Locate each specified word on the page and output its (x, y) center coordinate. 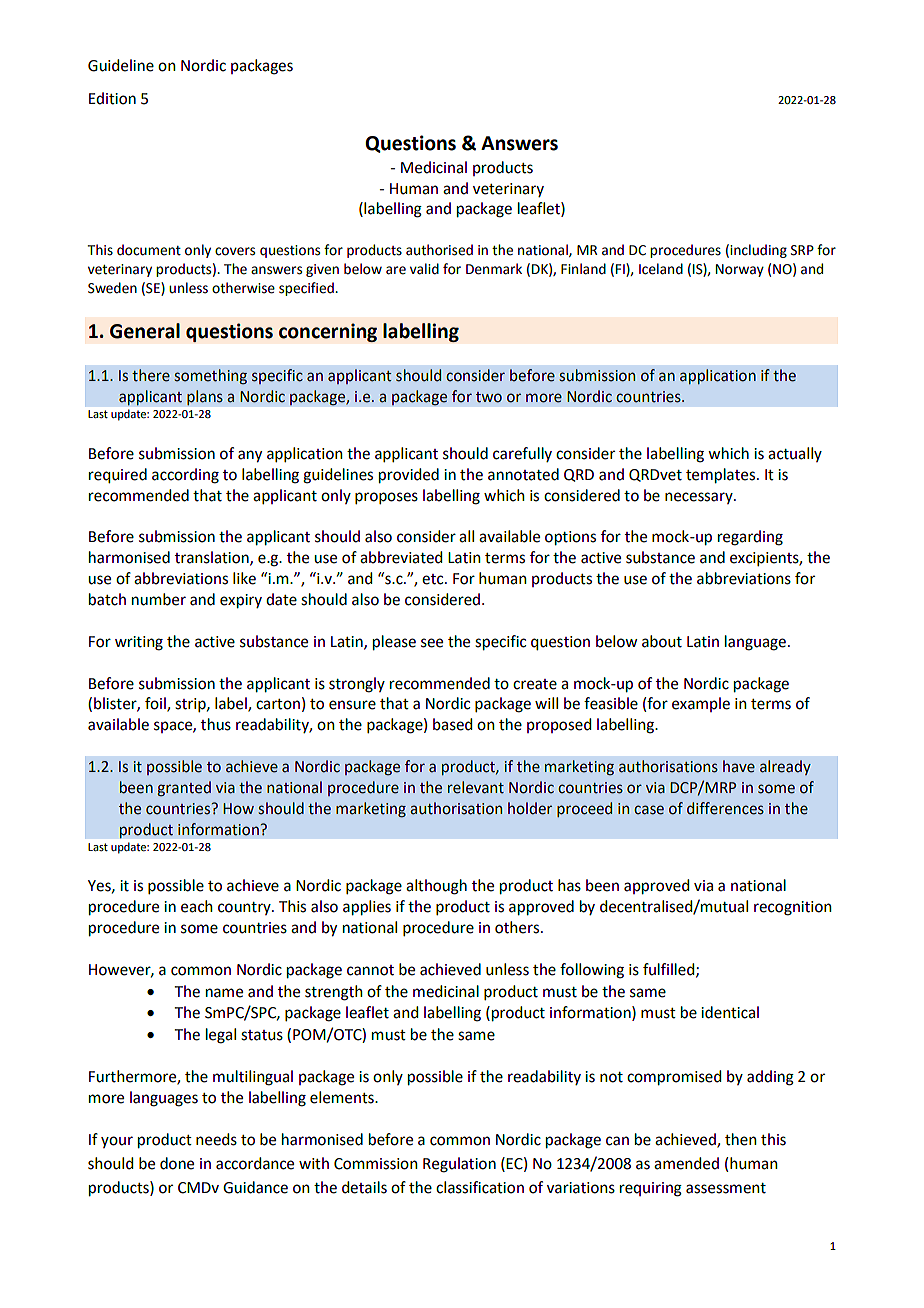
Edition (112, 98)
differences (725, 808)
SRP (802, 250)
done (177, 1163)
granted (184, 788)
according (185, 476)
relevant (476, 787)
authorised (439, 250)
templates (722, 476)
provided (409, 476)
